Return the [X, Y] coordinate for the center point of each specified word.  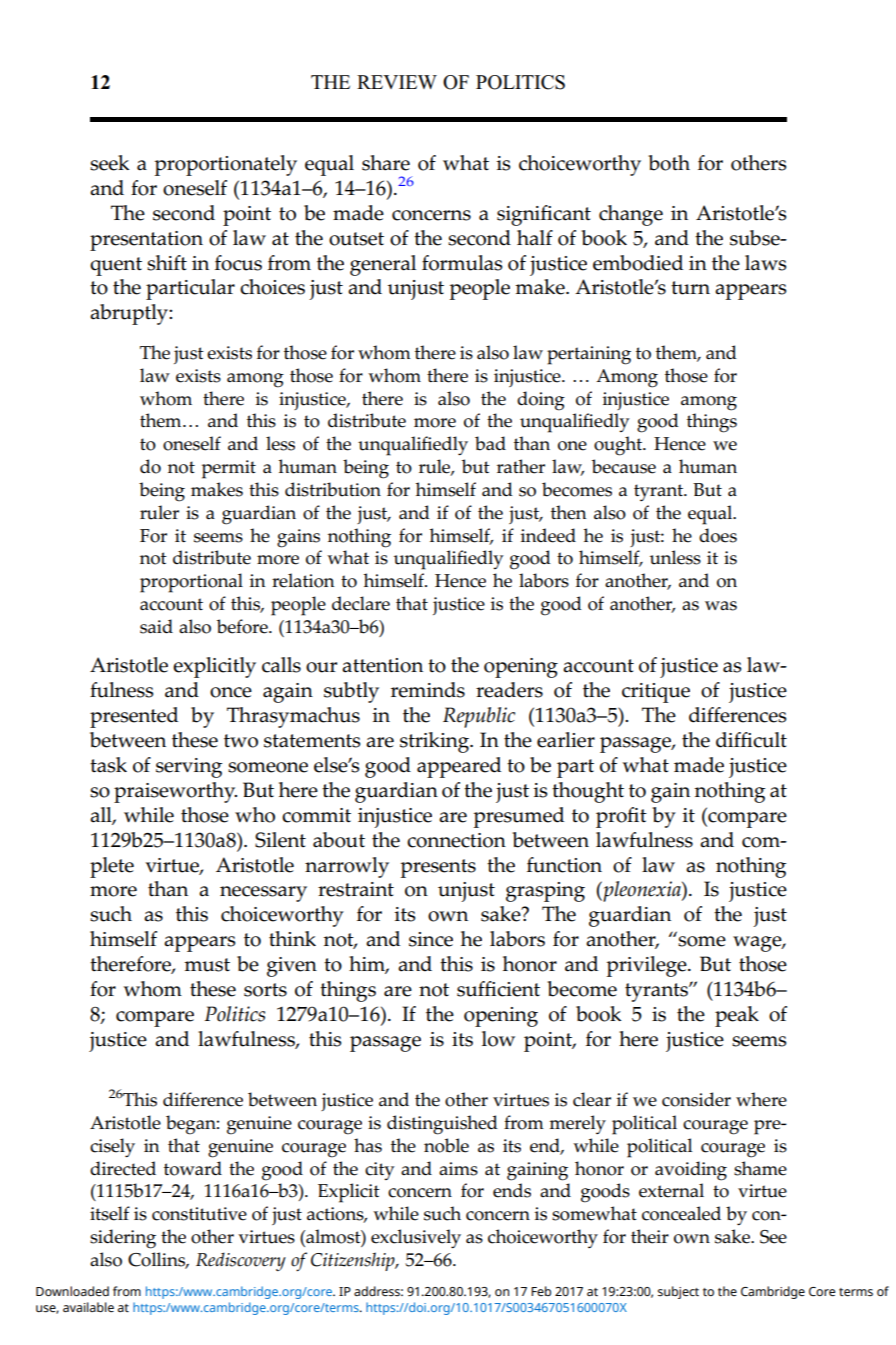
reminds [428, 690]
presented [134, 717]
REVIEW [397, 82]
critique [656, 693]
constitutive [199, 1214]
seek [110, 163]
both [669, 163]
